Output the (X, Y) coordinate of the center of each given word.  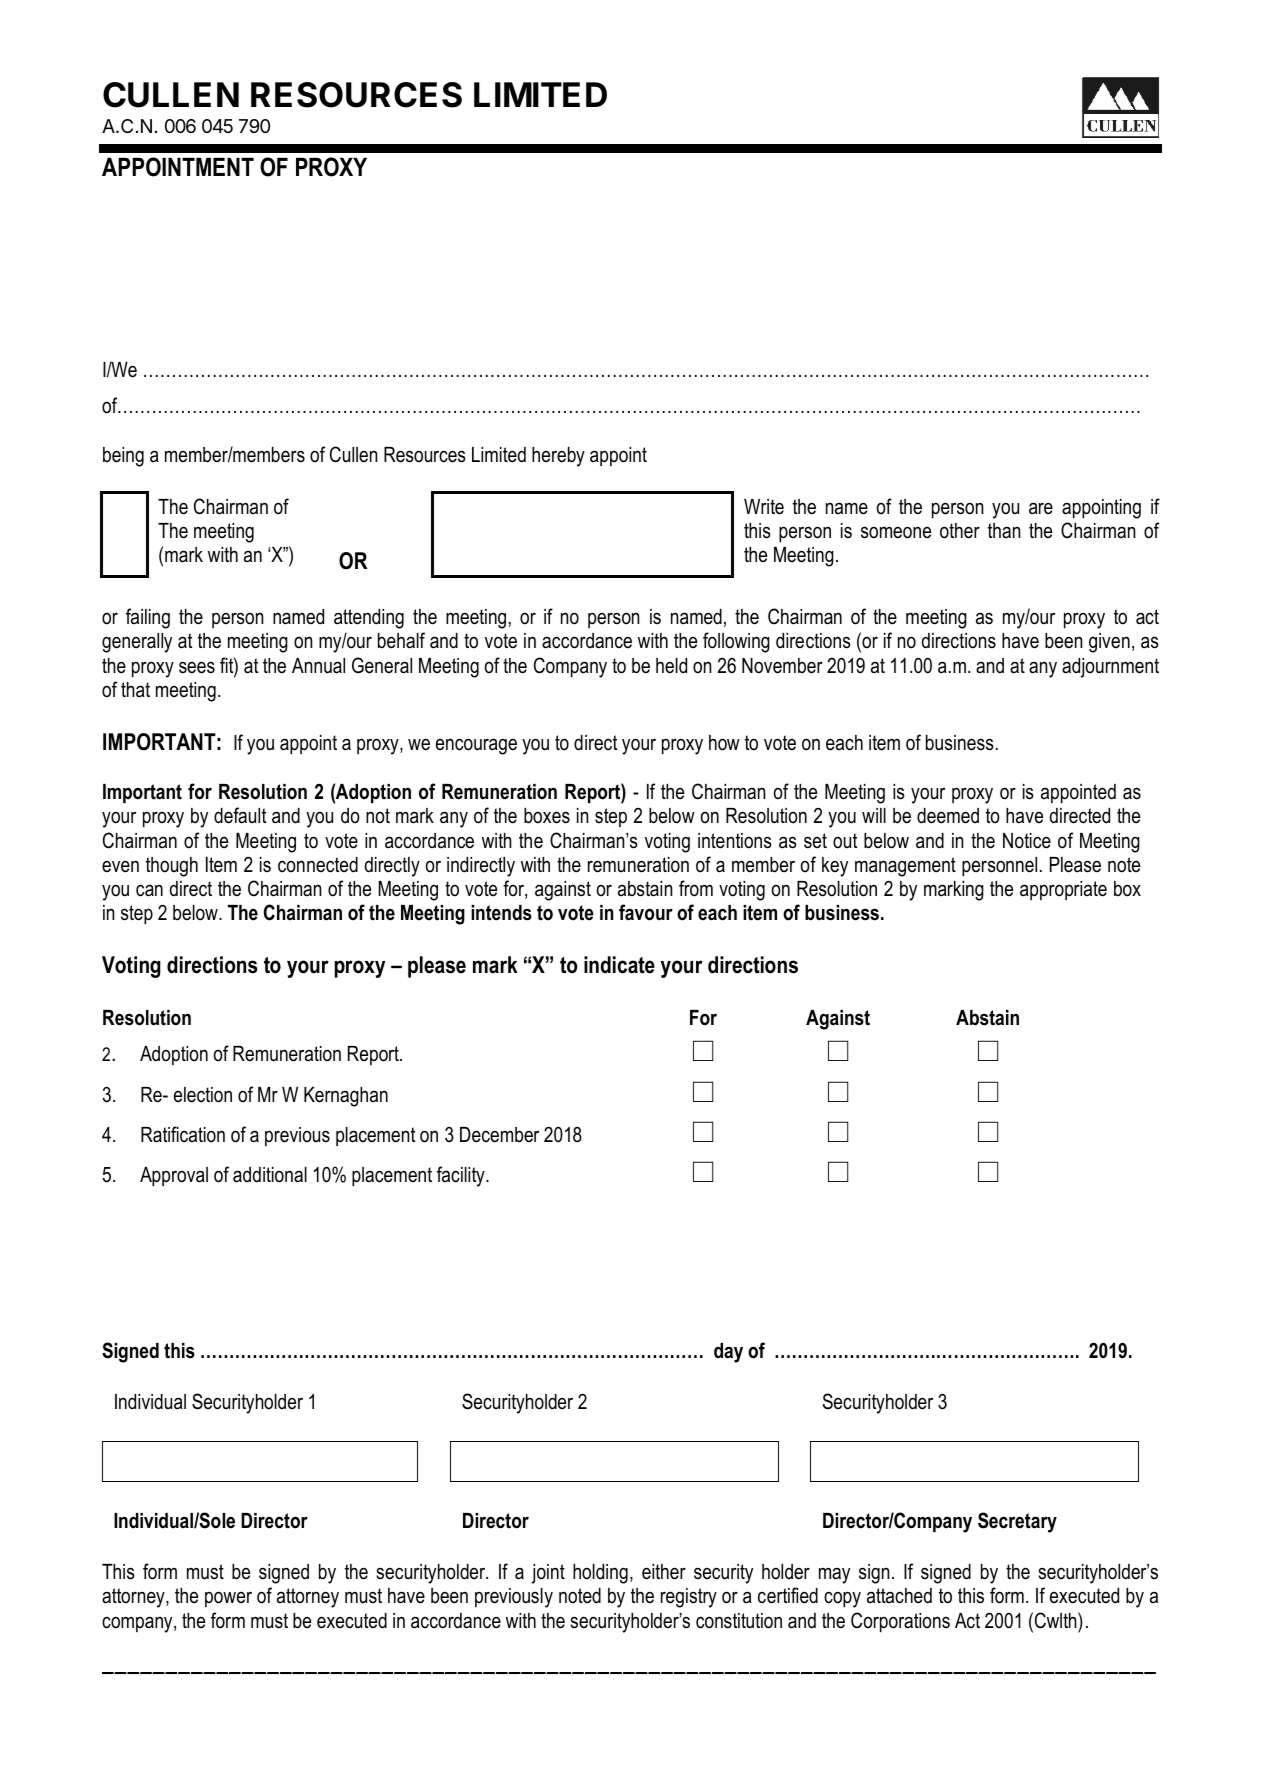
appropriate (1063, 890)
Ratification (183, 1134)
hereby (558, 457)
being (123, 457)
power (228, 1599)
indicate (619, 965)
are (1041, 508)
